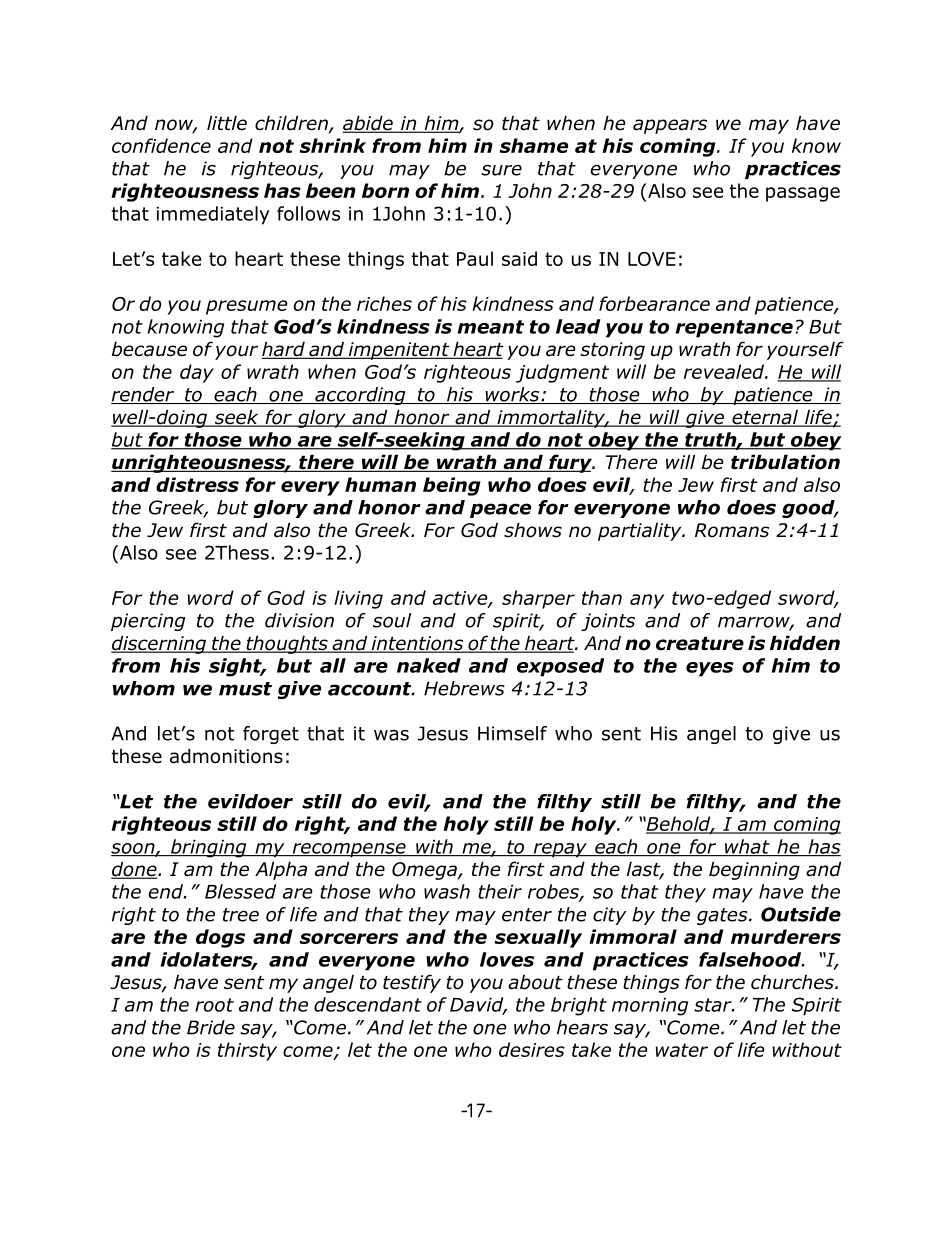 The height and width of the screenshot is (1233, 952). What do you see at coordinates (538, 599) in the screenshot?
I see `sharper` at bounding box center [538, 599].
